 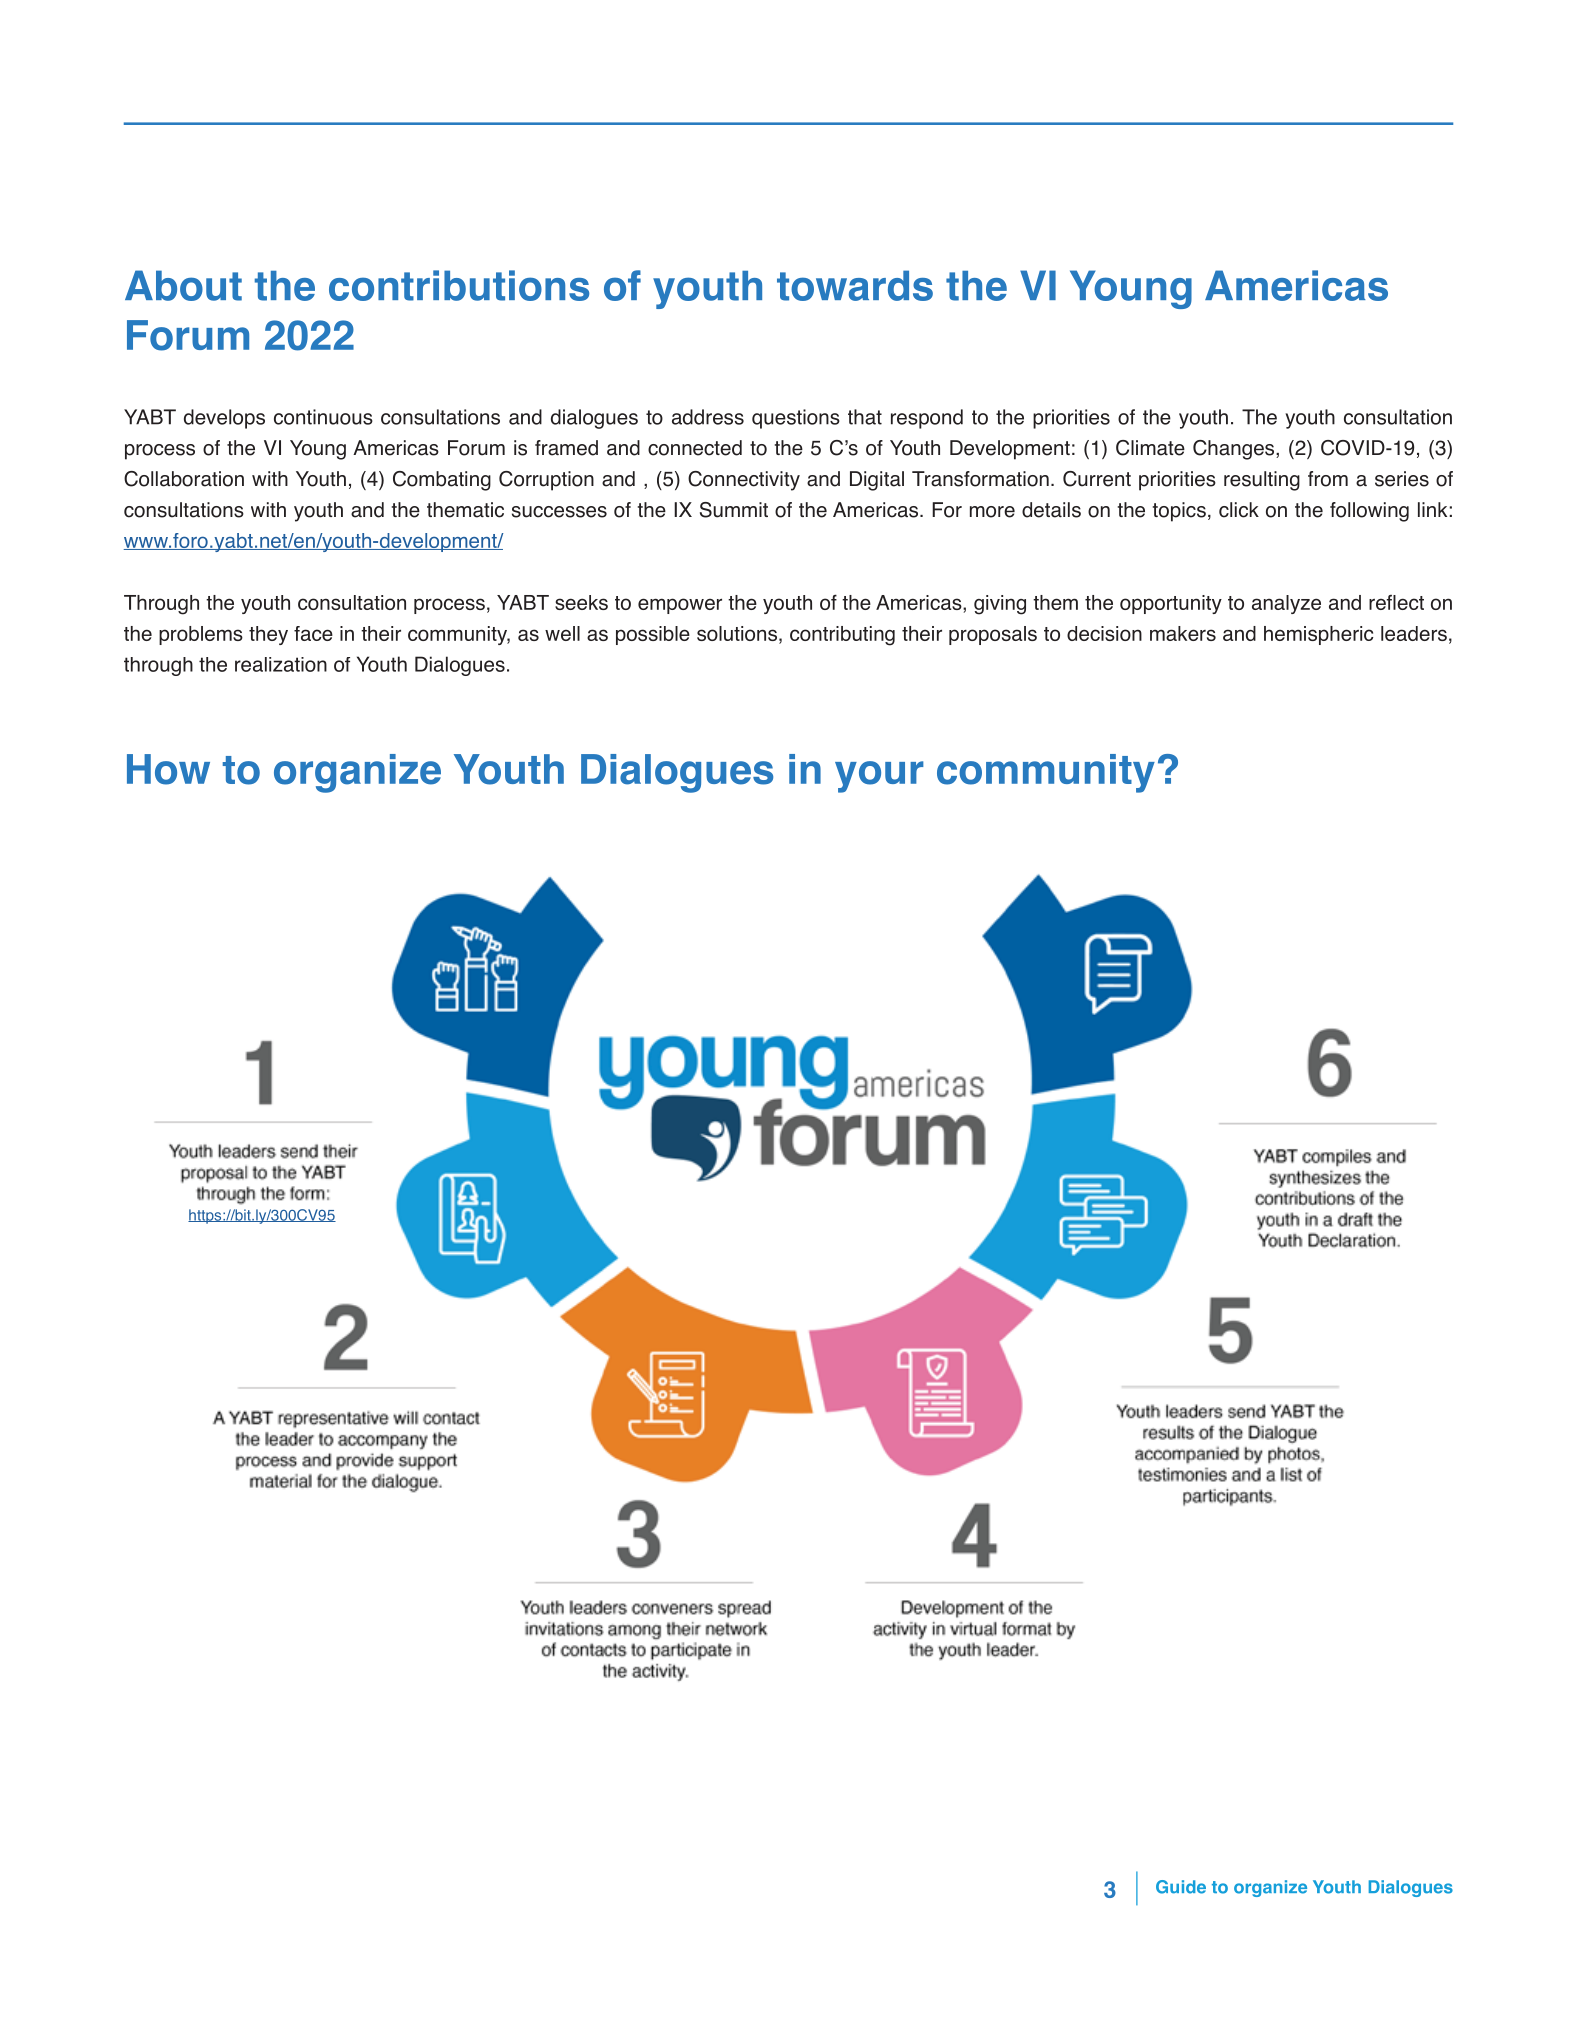 I want to click on your, so click(x=879, y=777).
